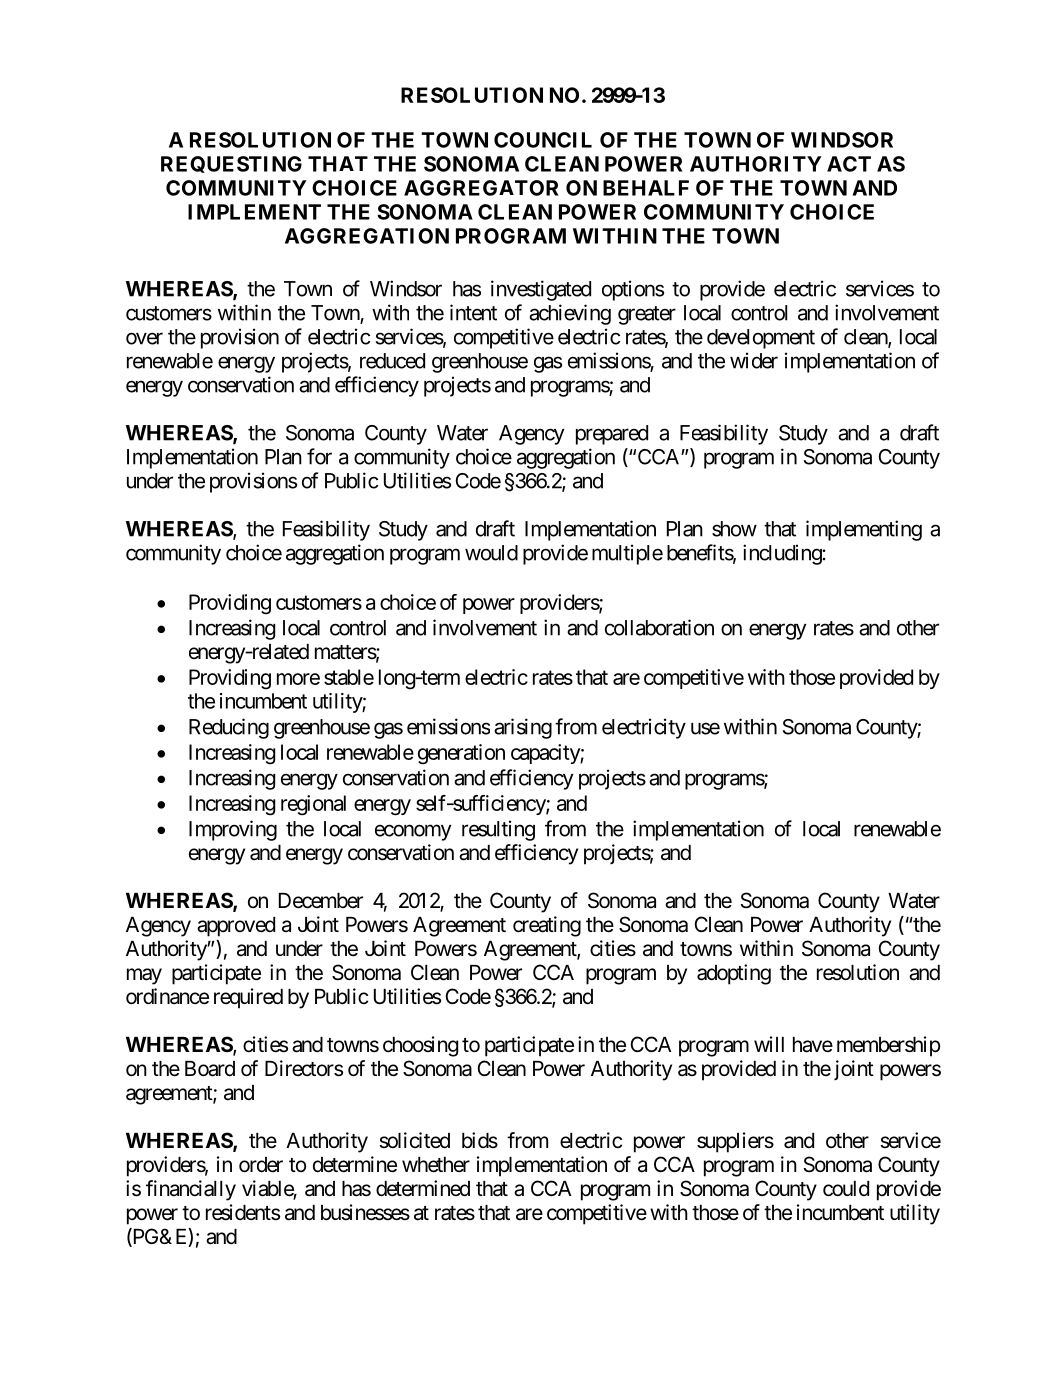 The height and width of the document is (1377, 1064). What do you see at coordinates (481, 188) in the document?
I see `AGGREGATOR` at bounding box center [481, 188].
